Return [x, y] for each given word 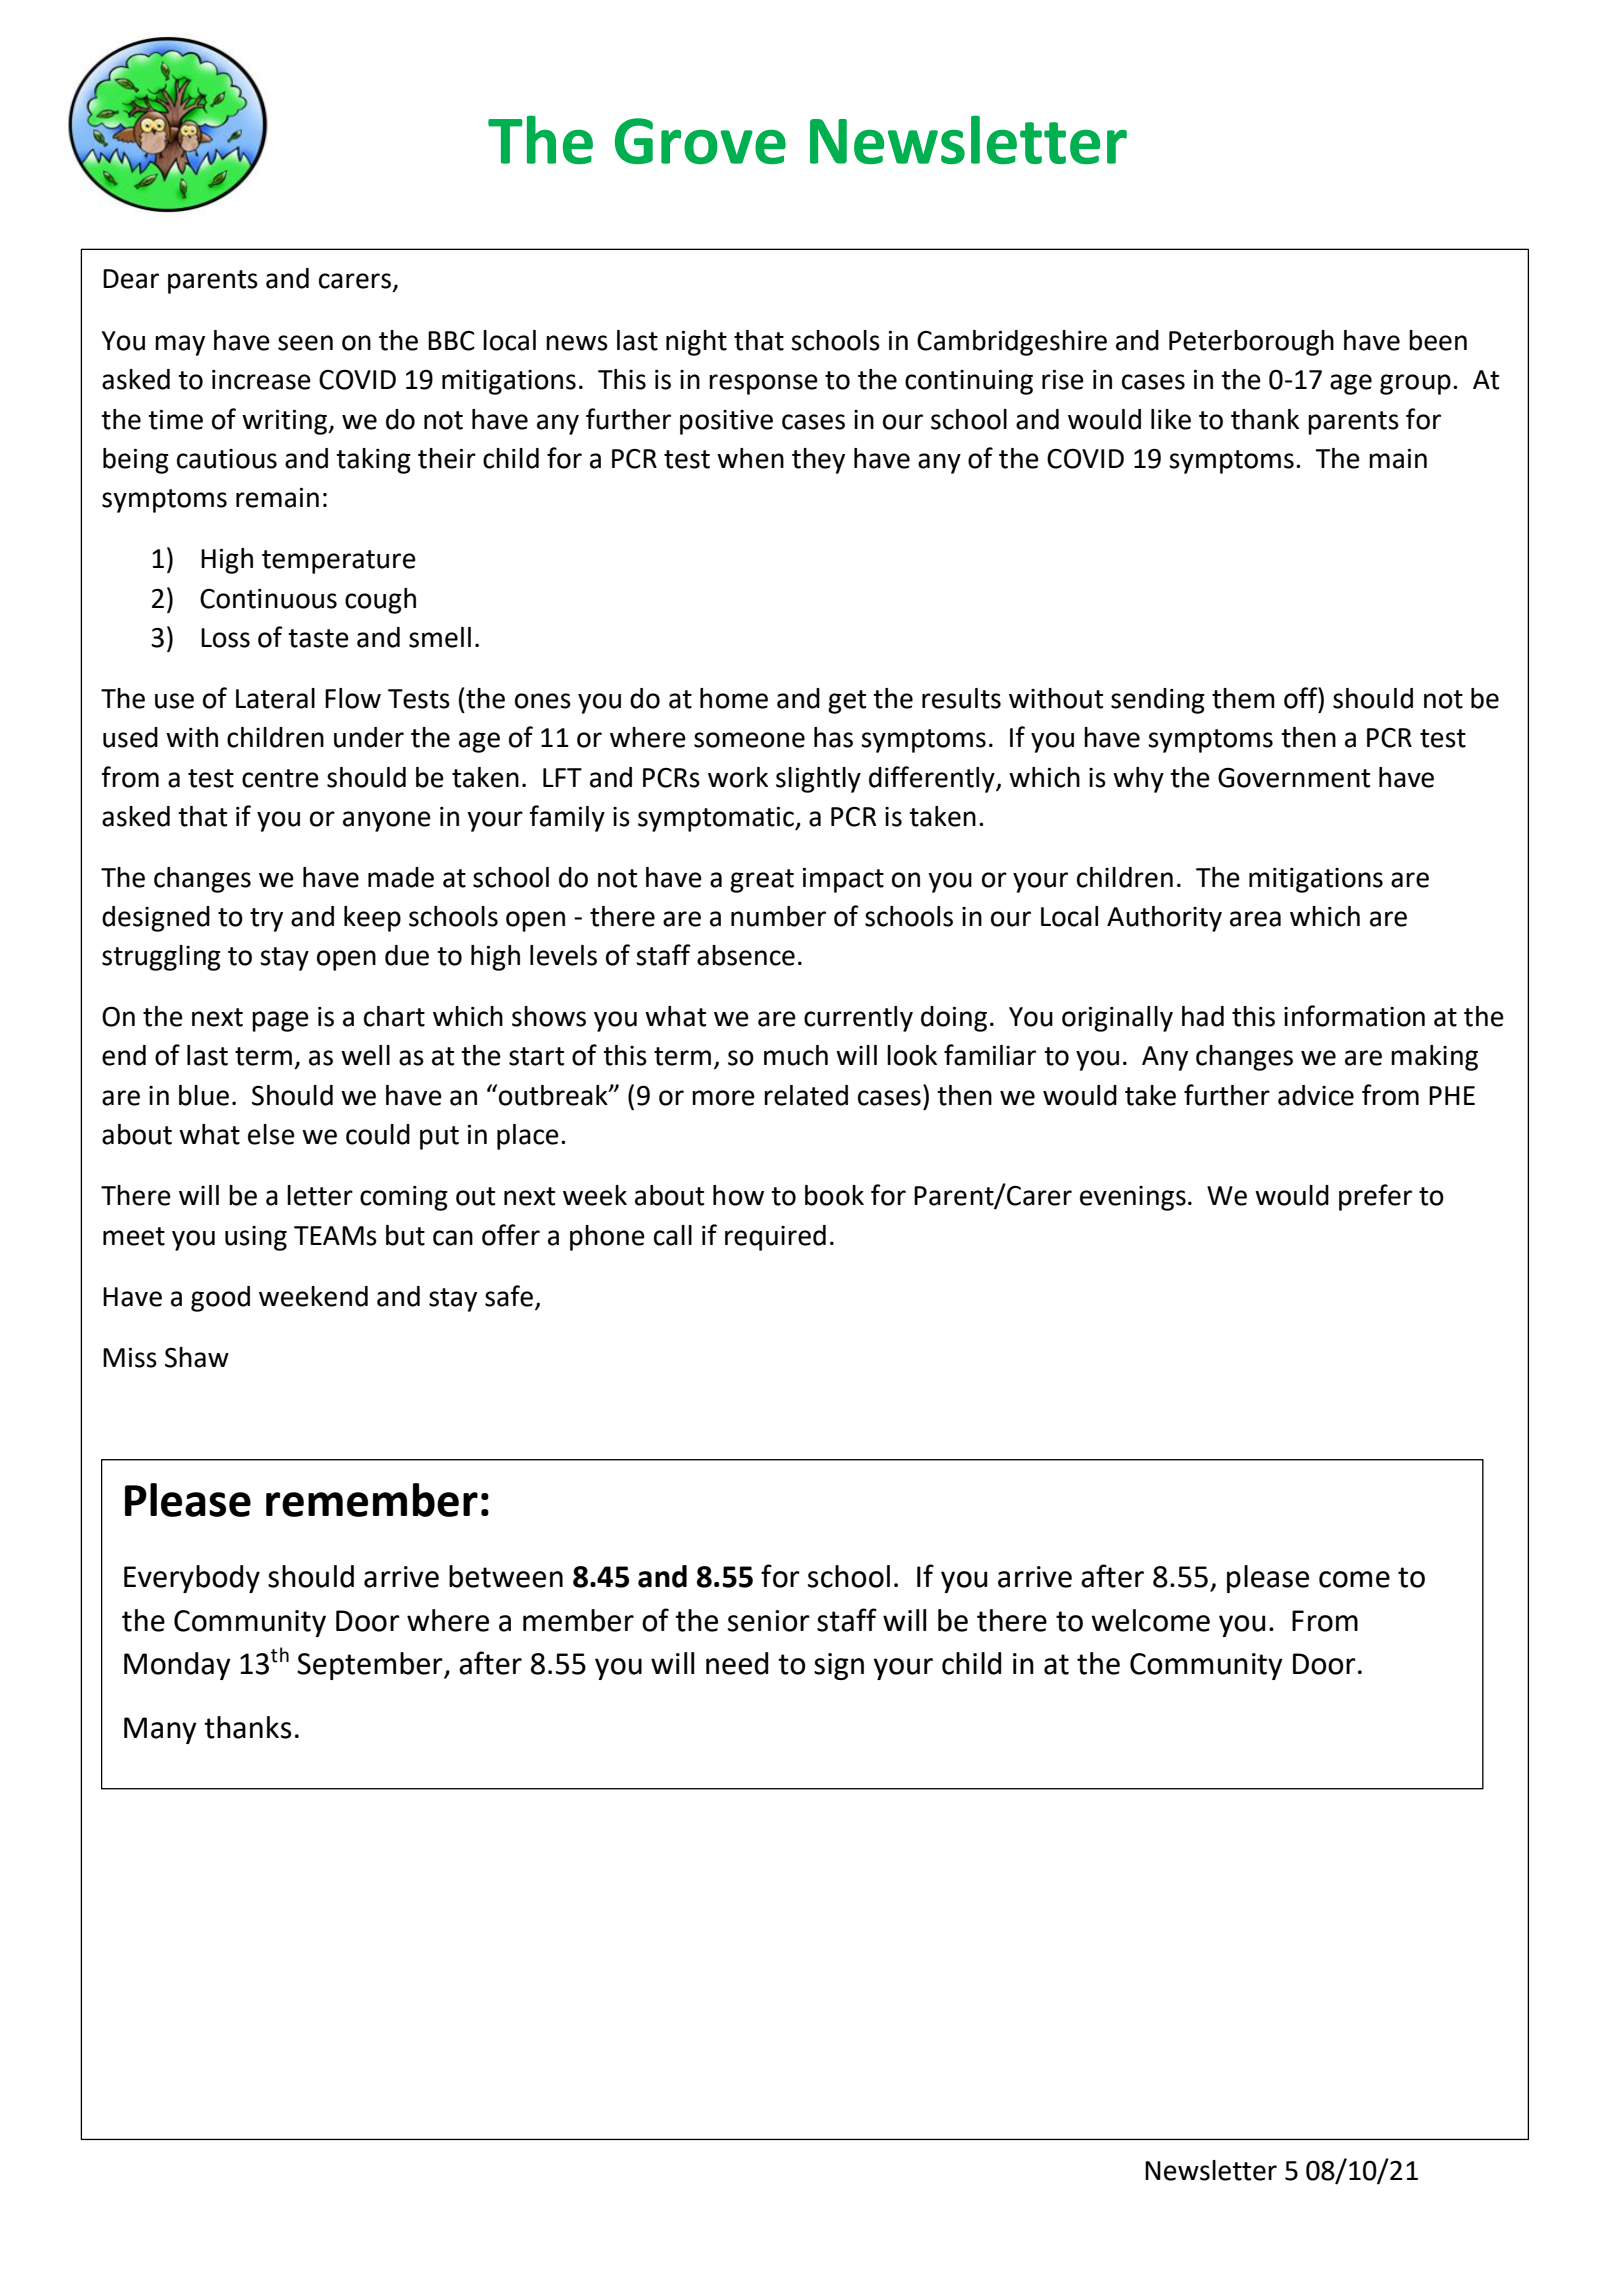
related [806, 1095]
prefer [1375, 1197]
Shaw [197, 1357]
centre [280, 778]
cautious [227, 459]
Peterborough [1251, 343]
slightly [818, 780]
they [818, 461]
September [371, 1666]
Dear [131, 279]
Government [1294, 778]
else [271, 1134]
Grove [700, 141]
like [1171, 419]
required [775, 1238]
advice [1316, 1095]
